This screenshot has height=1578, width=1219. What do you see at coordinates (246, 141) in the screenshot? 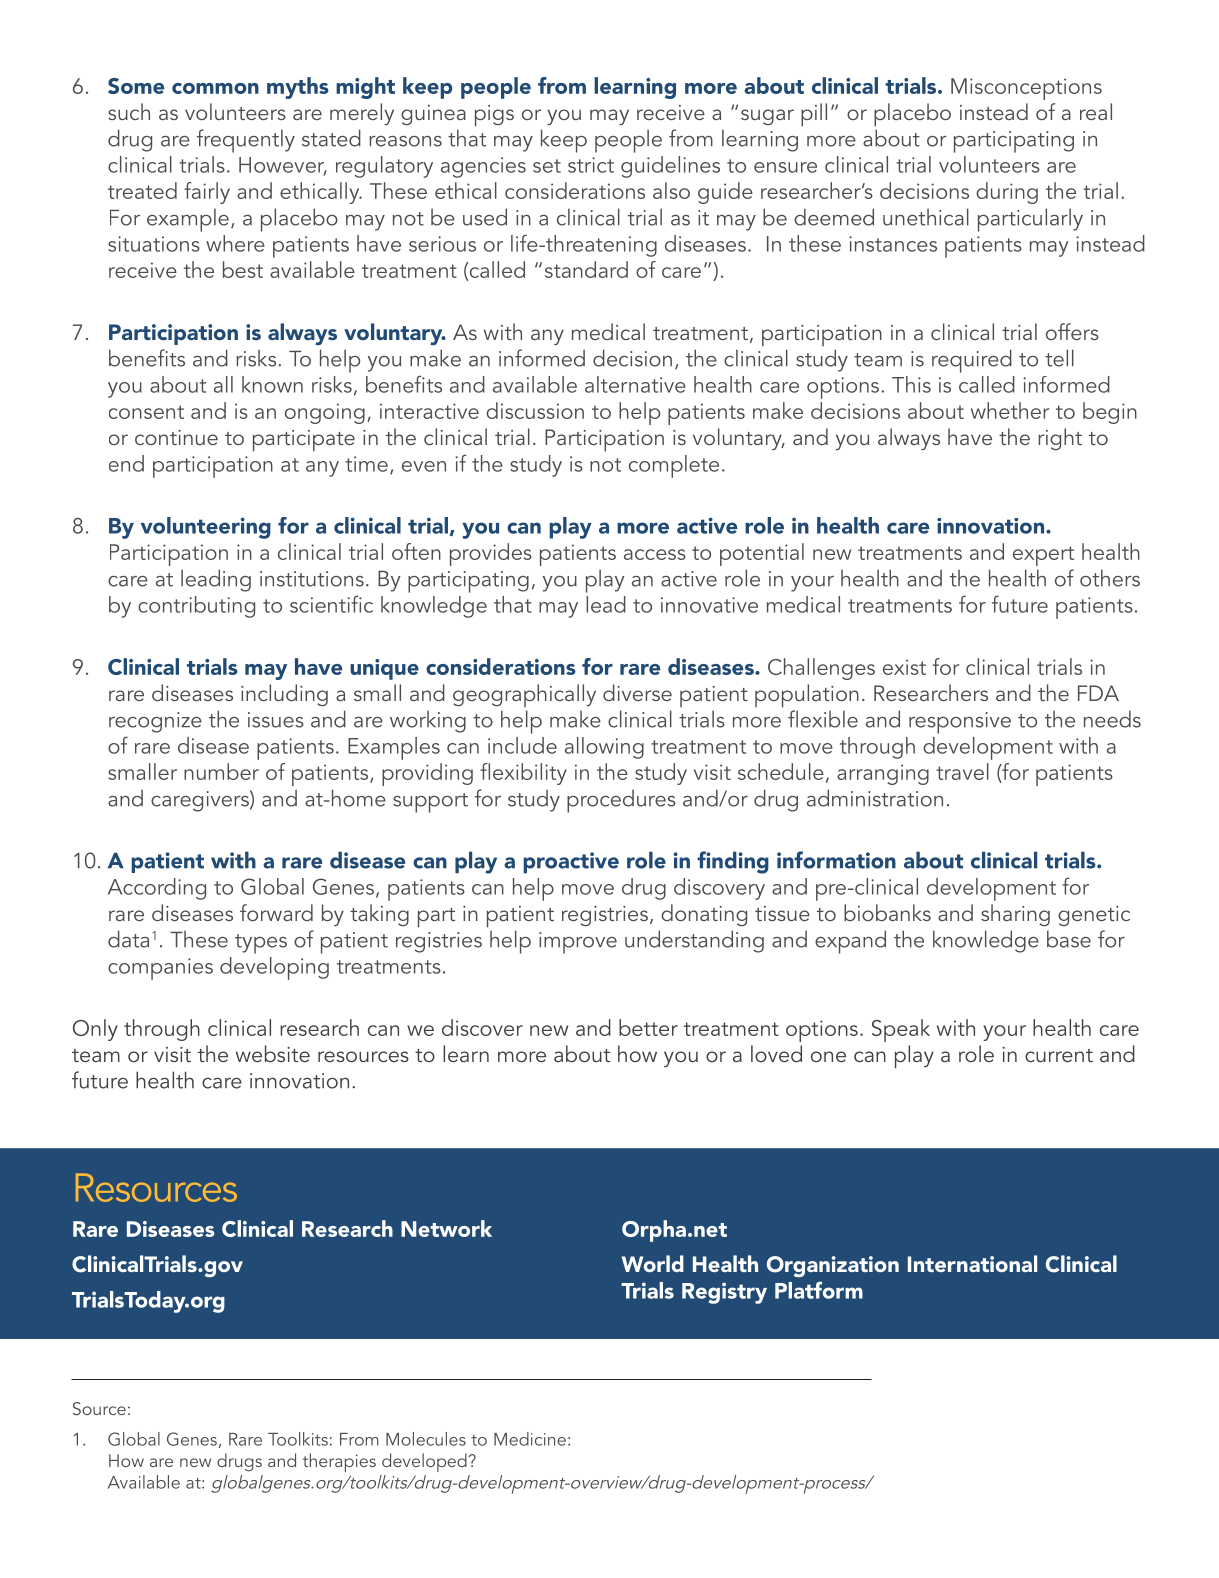
I see `frequently` at bounding box center [246, 141].
